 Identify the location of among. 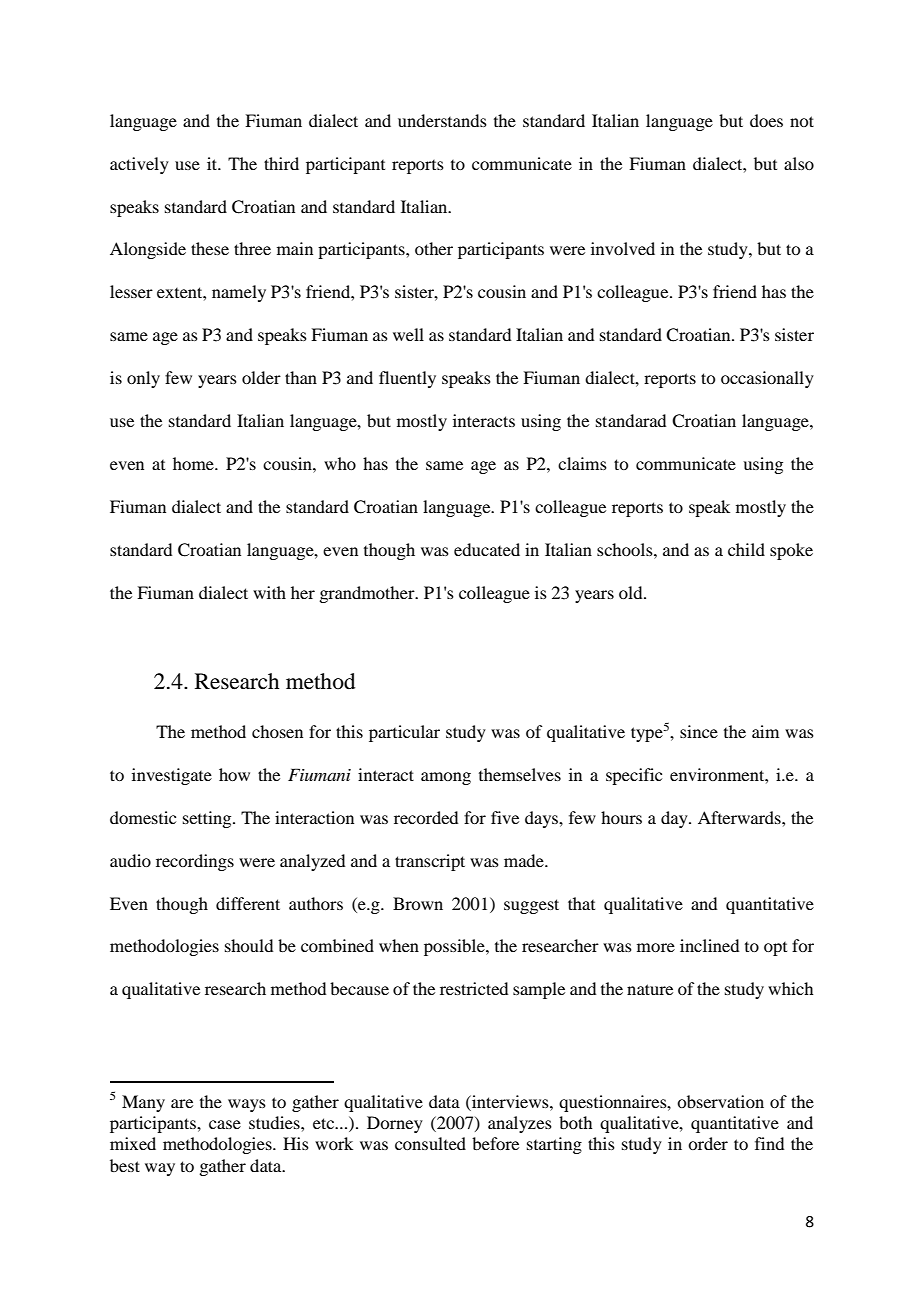
(446, 778).
